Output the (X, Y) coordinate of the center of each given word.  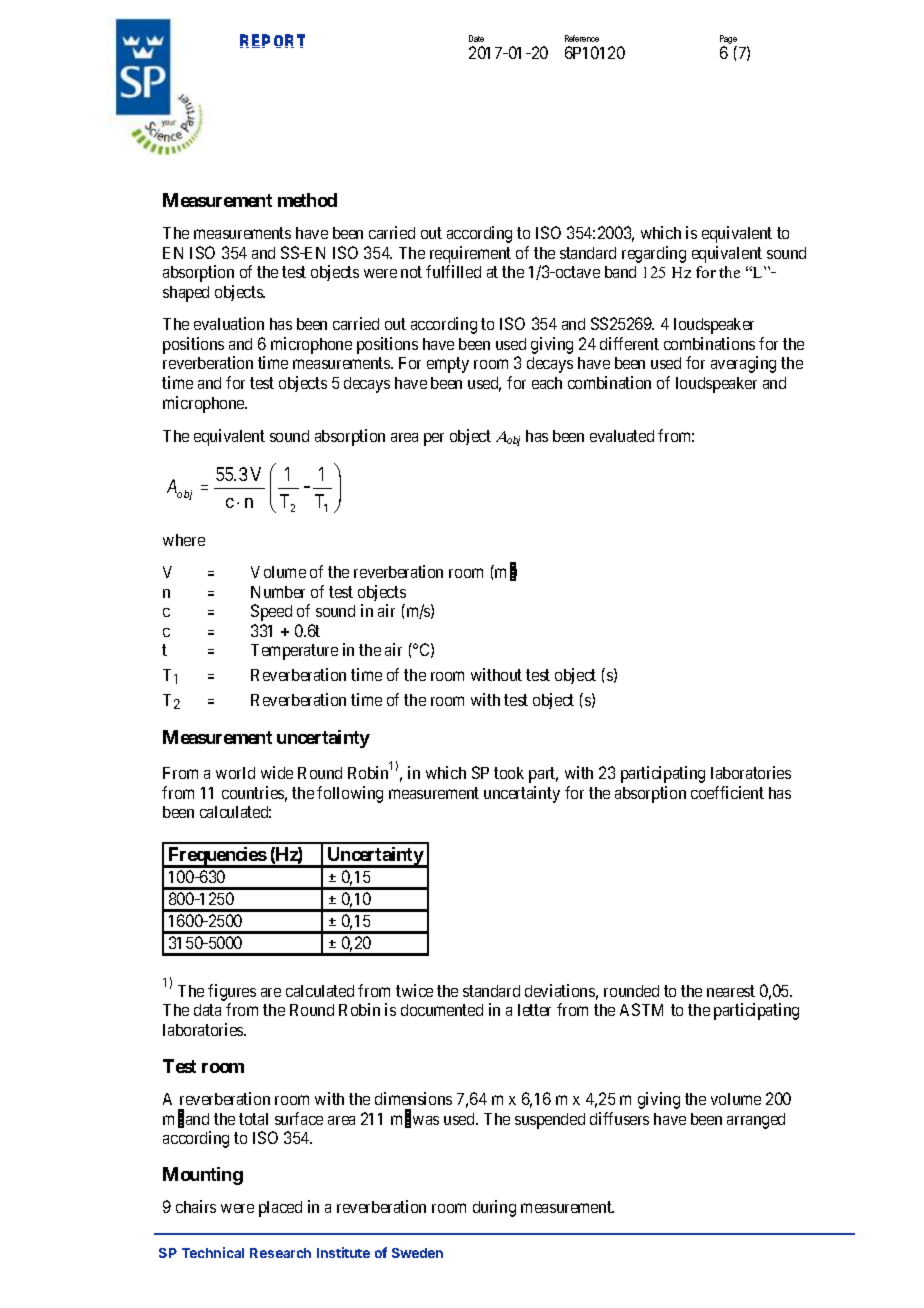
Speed (271, 612)
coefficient (727, 792)
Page (728, 41)
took (509, 773)
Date (476, 38)
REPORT (272, 41)
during (494, 1208)
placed (280, 1209)
